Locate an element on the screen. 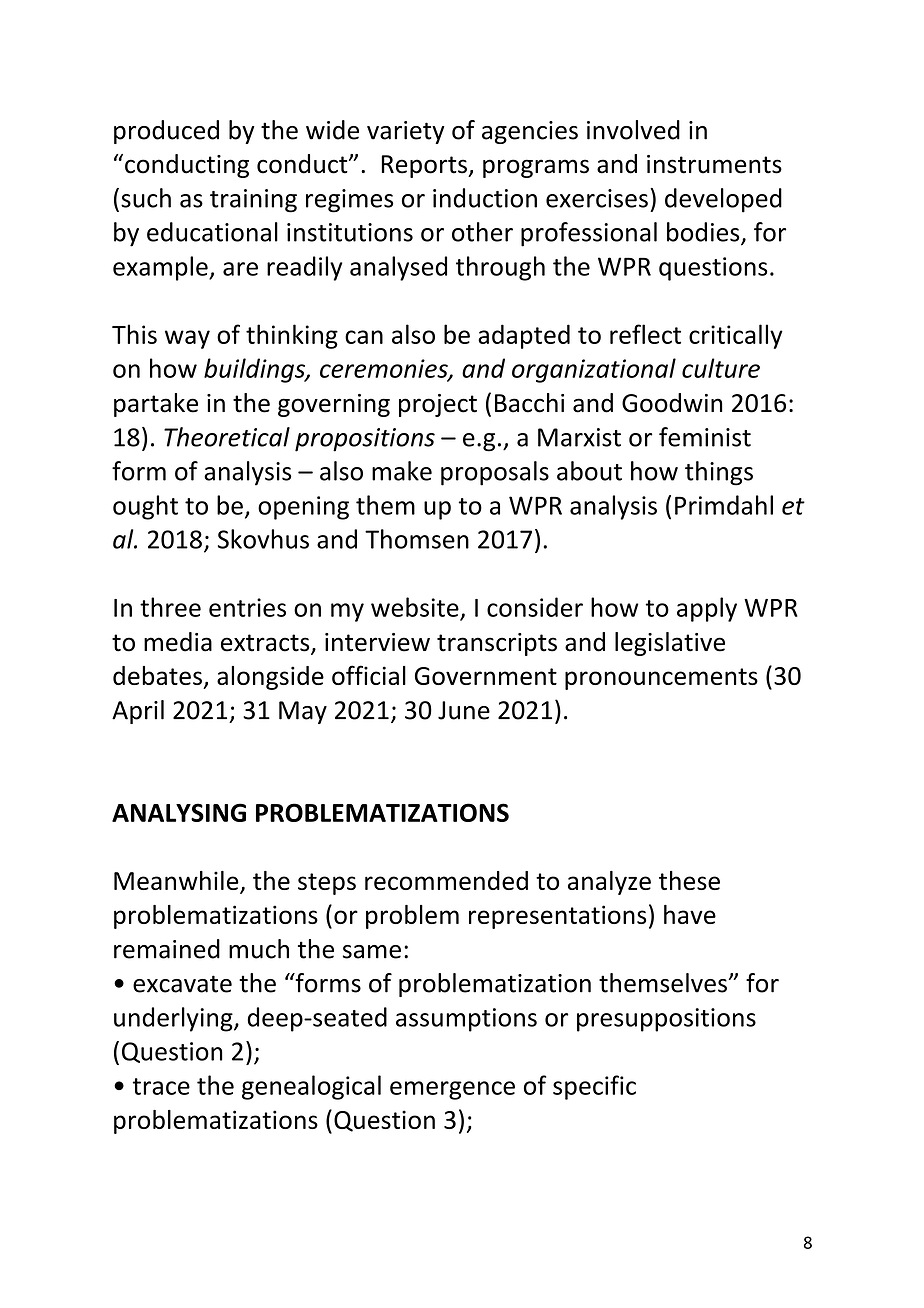 The image size is (924, 1308). involved is located at coordinates (633, 130).
